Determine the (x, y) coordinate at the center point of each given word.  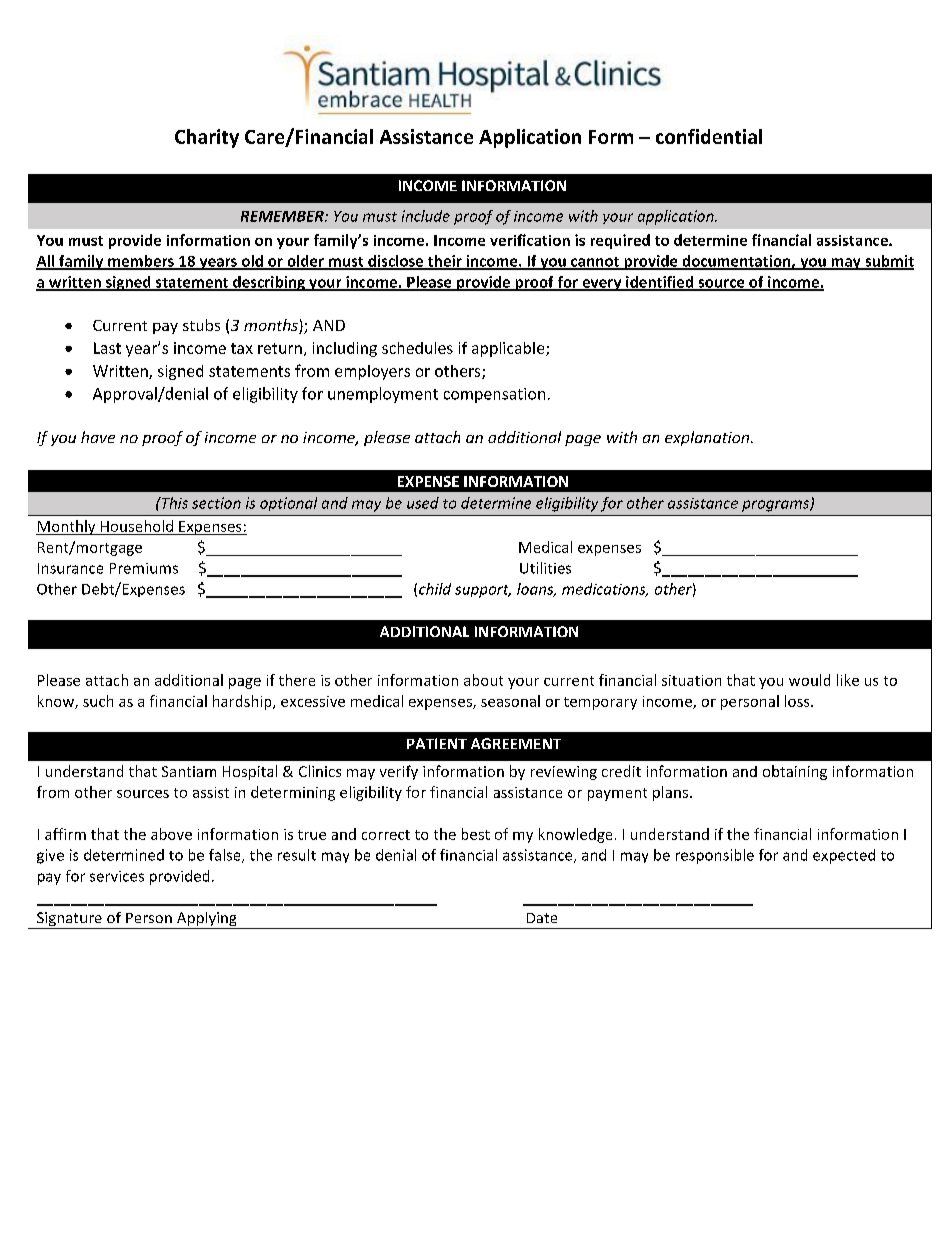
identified (660, 283)
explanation (708, 438)
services (117, 876)
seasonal (510, 701)
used (423, 503)
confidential (709, 136)
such (98, 701)
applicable (509, 349)
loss (798, 701)
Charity (207, 138)
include (426, 216)
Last (107, 348)
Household (137, 526)
